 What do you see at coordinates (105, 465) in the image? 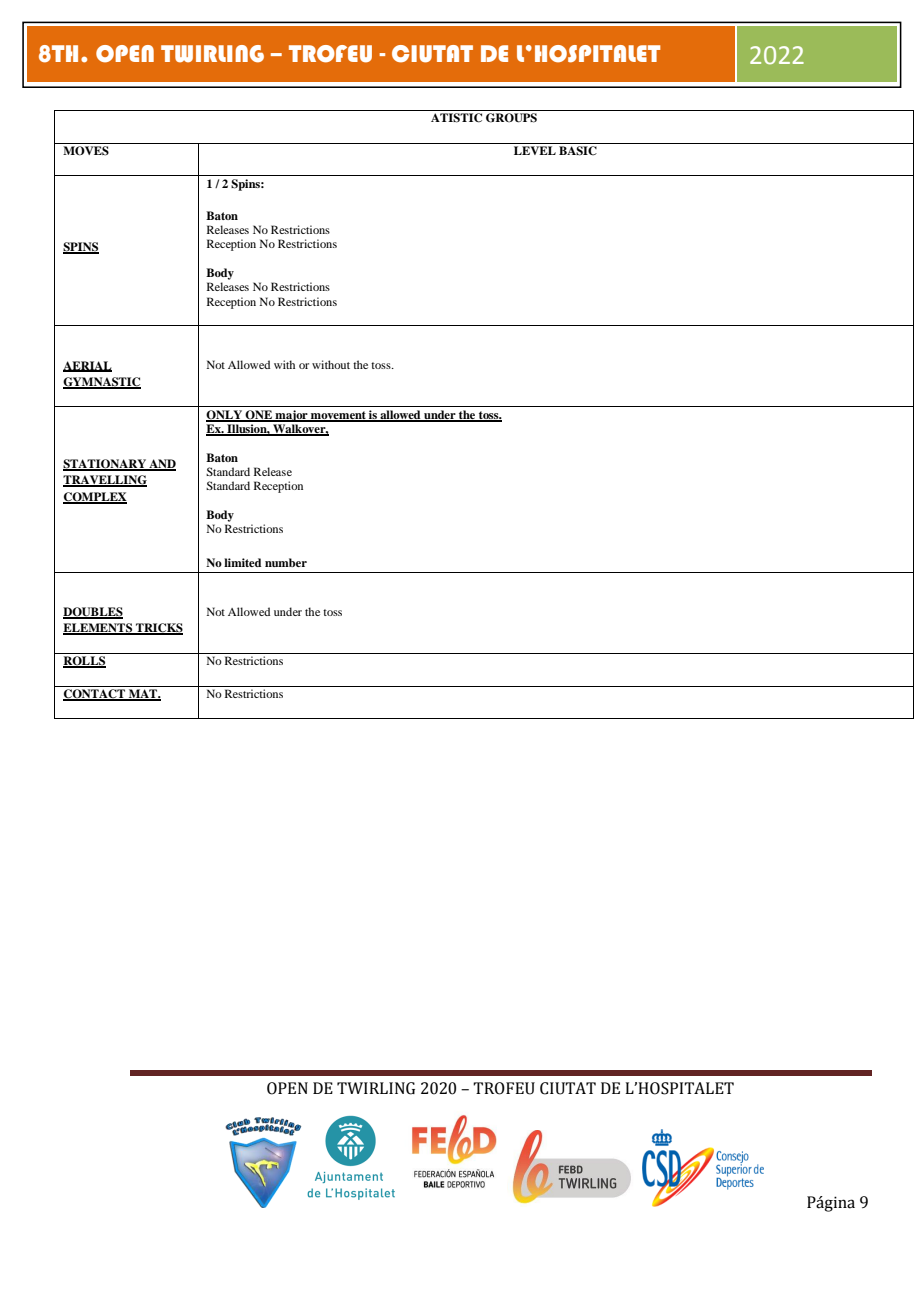
I see `STATIONARY` at bounding box center [105, 465].
